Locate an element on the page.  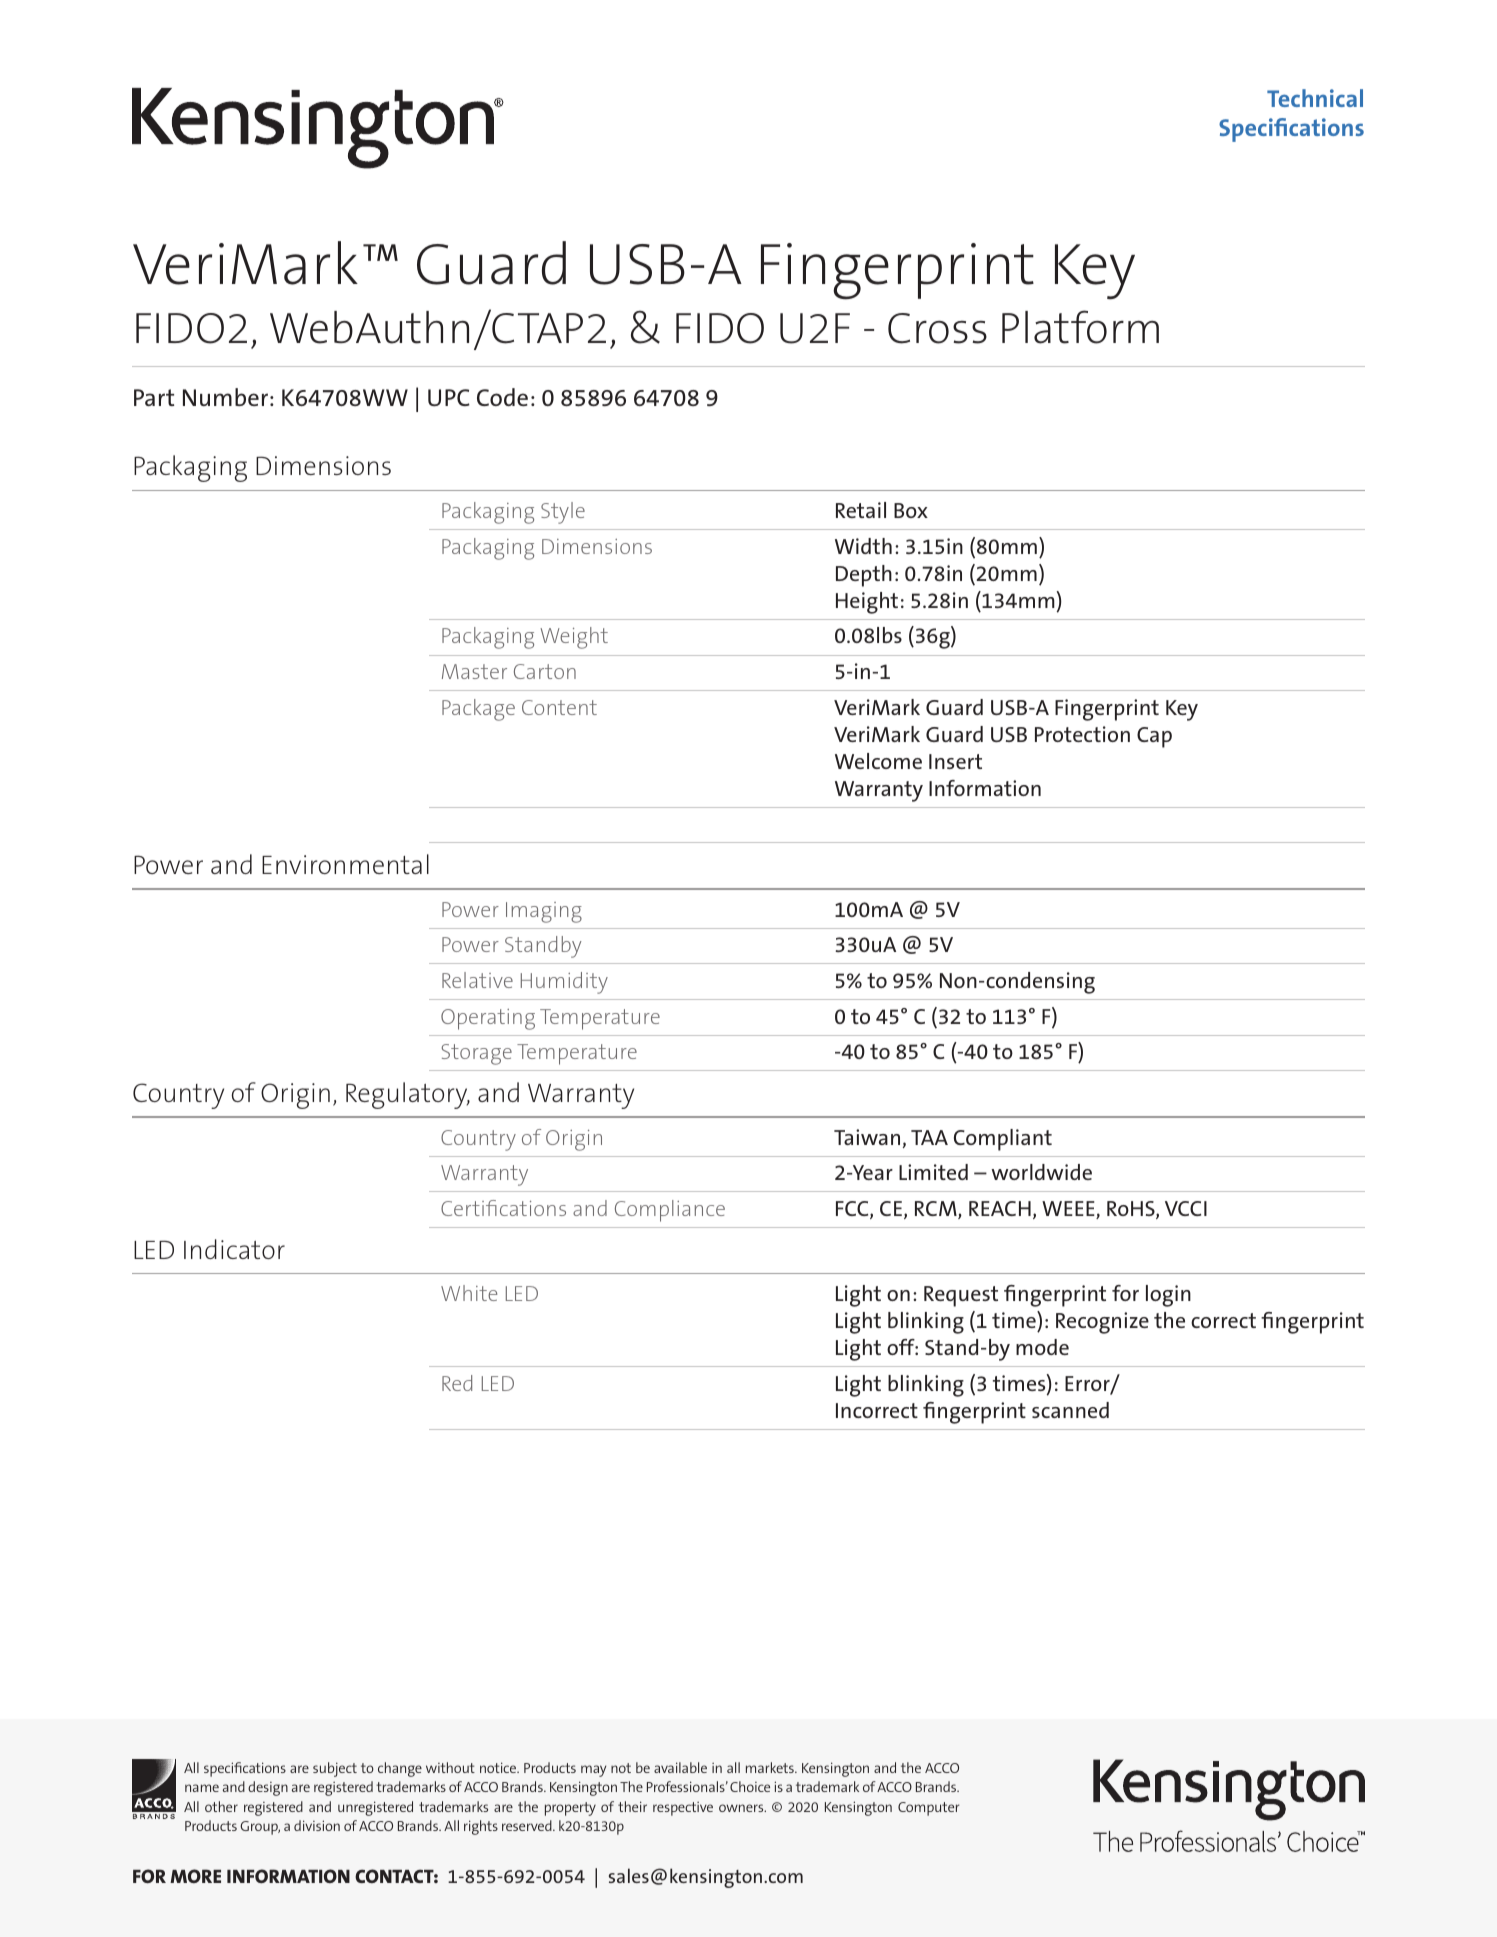
WEEE is located at coordinates (1069, 1210).
